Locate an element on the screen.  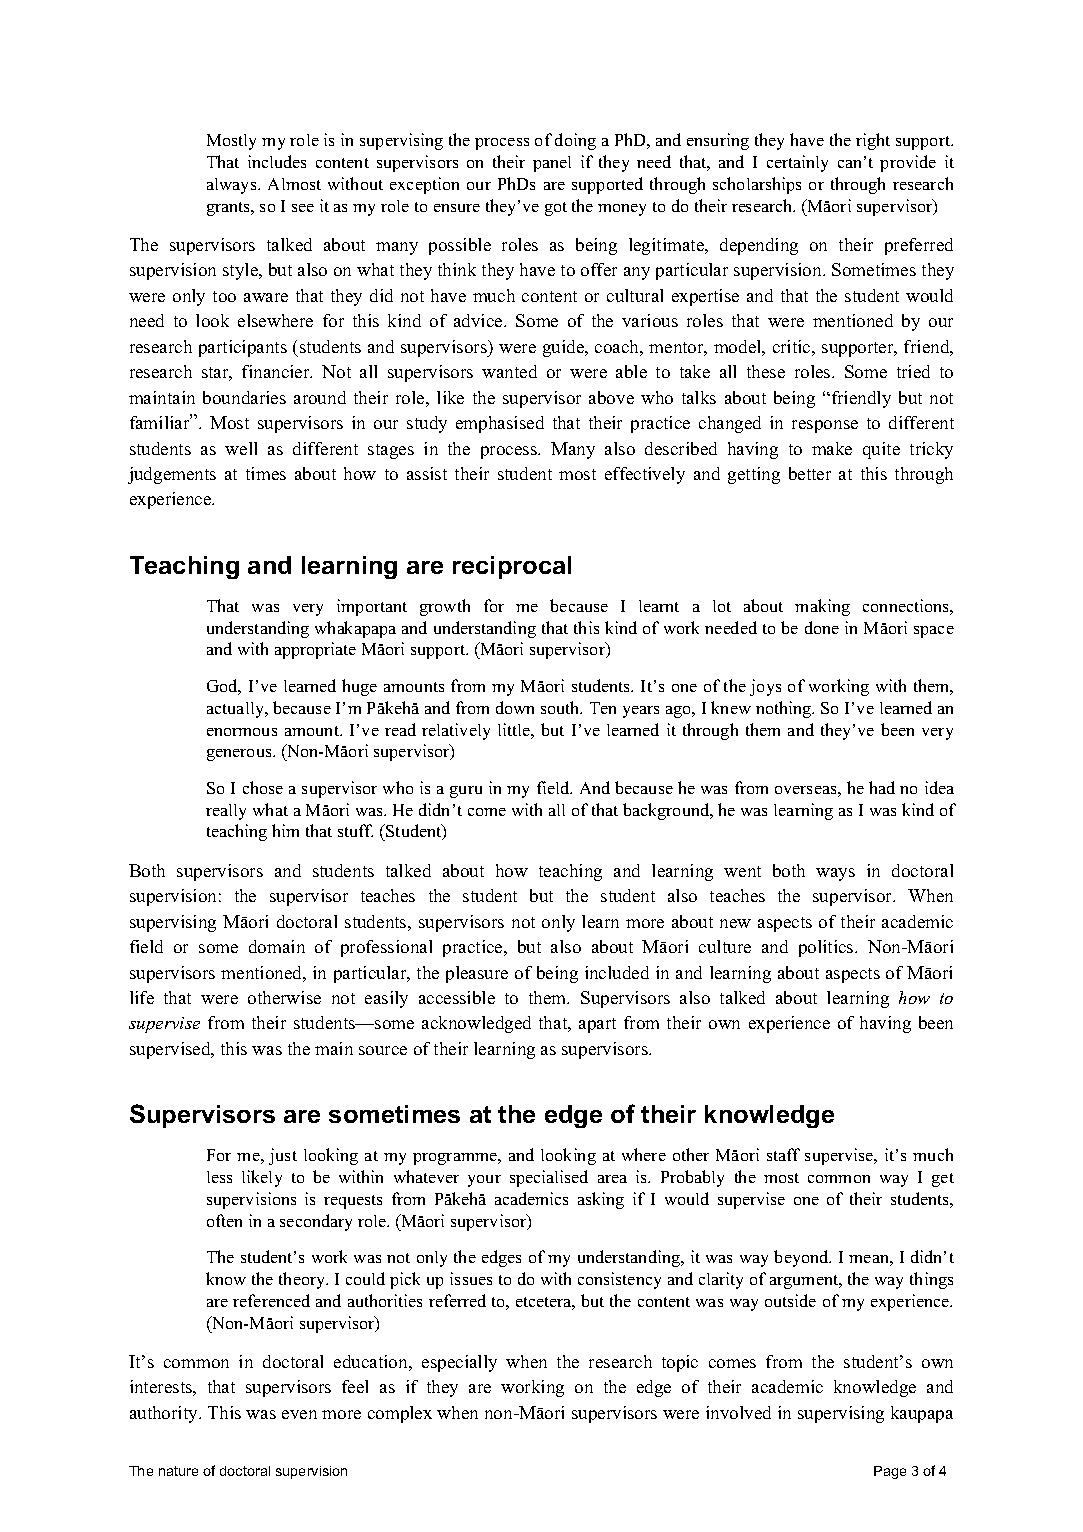
certainly is located at coordinates (797, 163).
